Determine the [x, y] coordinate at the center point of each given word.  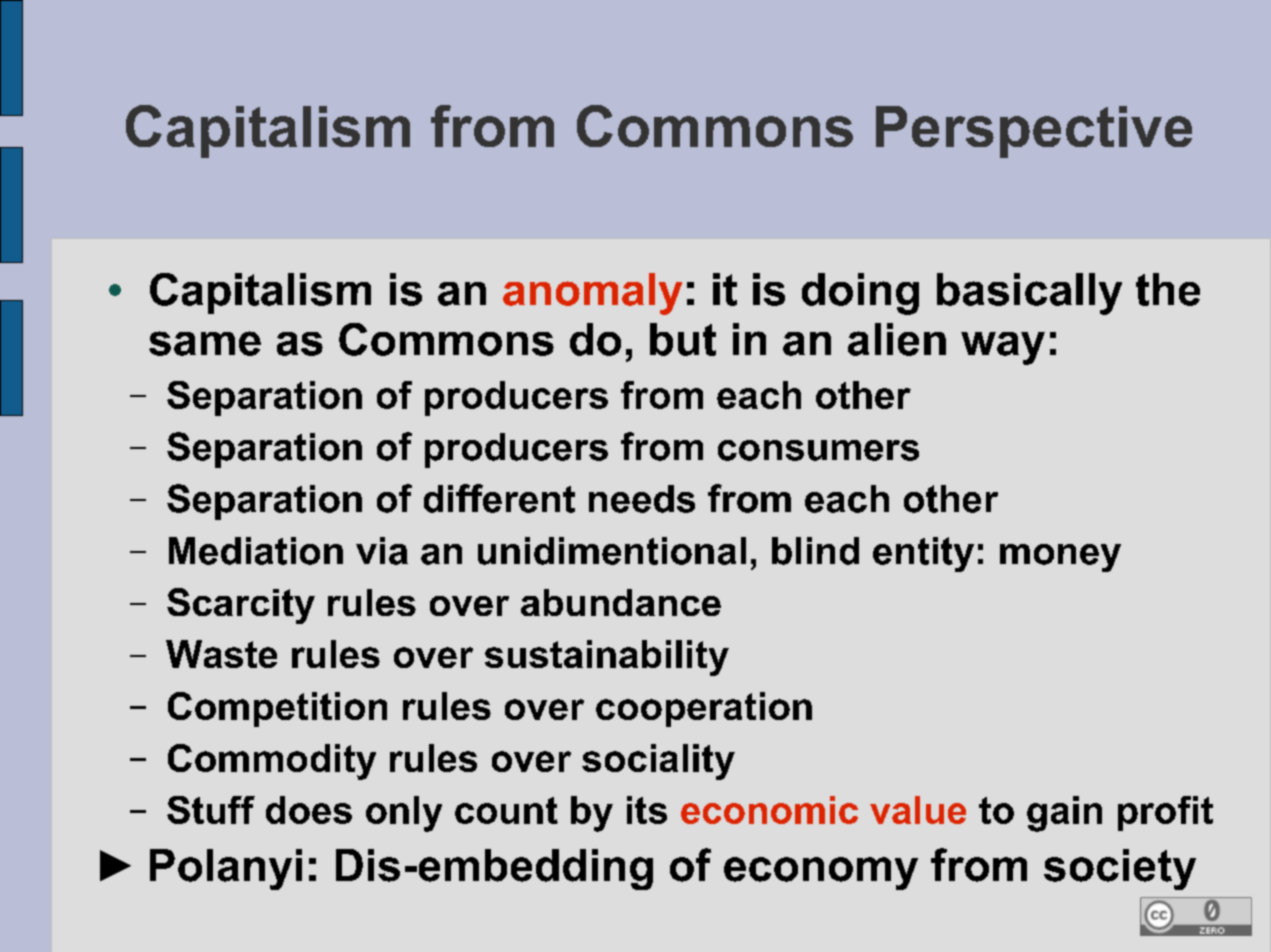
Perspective [1034, 132]
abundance [621, 602]
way [1003, 348]
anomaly [592, 294]
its [647, 810]
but [683, 339]
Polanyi [226, 869]
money [1060, 558]
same [205, 343]
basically [1029, 294]
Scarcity [241, 606]
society [1120, 869]
